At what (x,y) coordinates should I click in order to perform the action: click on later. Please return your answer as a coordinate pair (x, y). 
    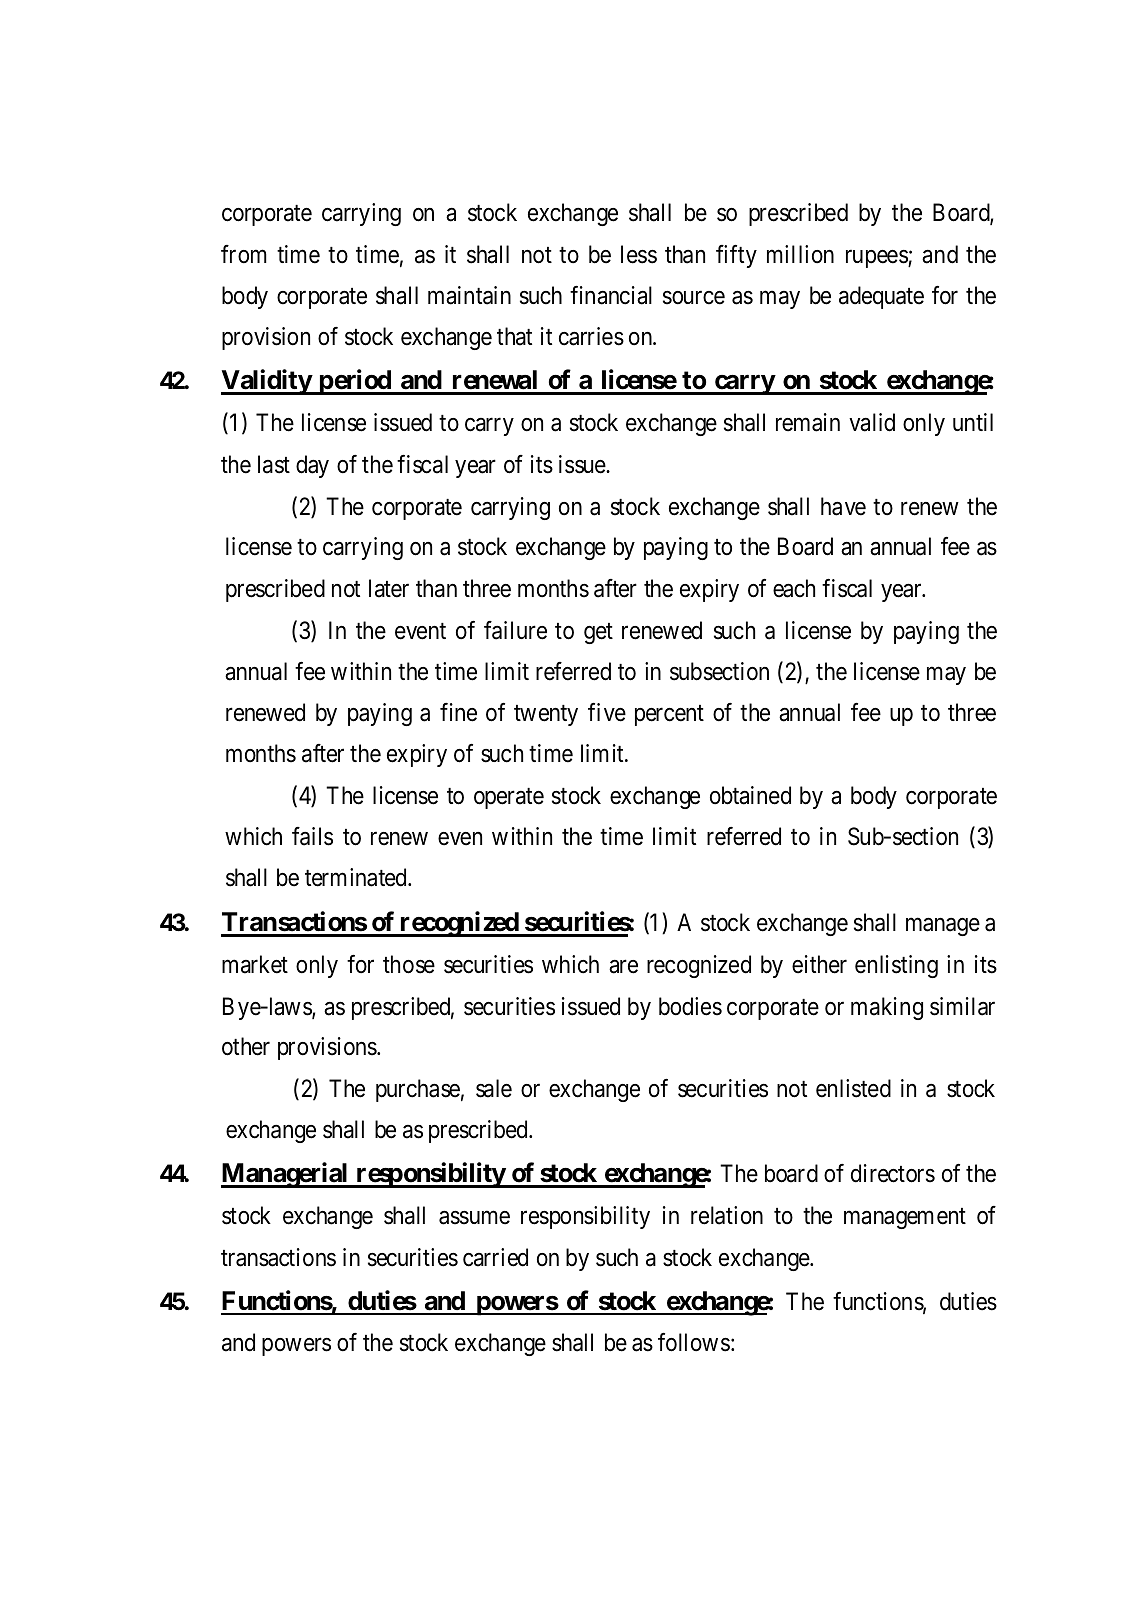
    Looking at the image, I should click on (389, 588).
